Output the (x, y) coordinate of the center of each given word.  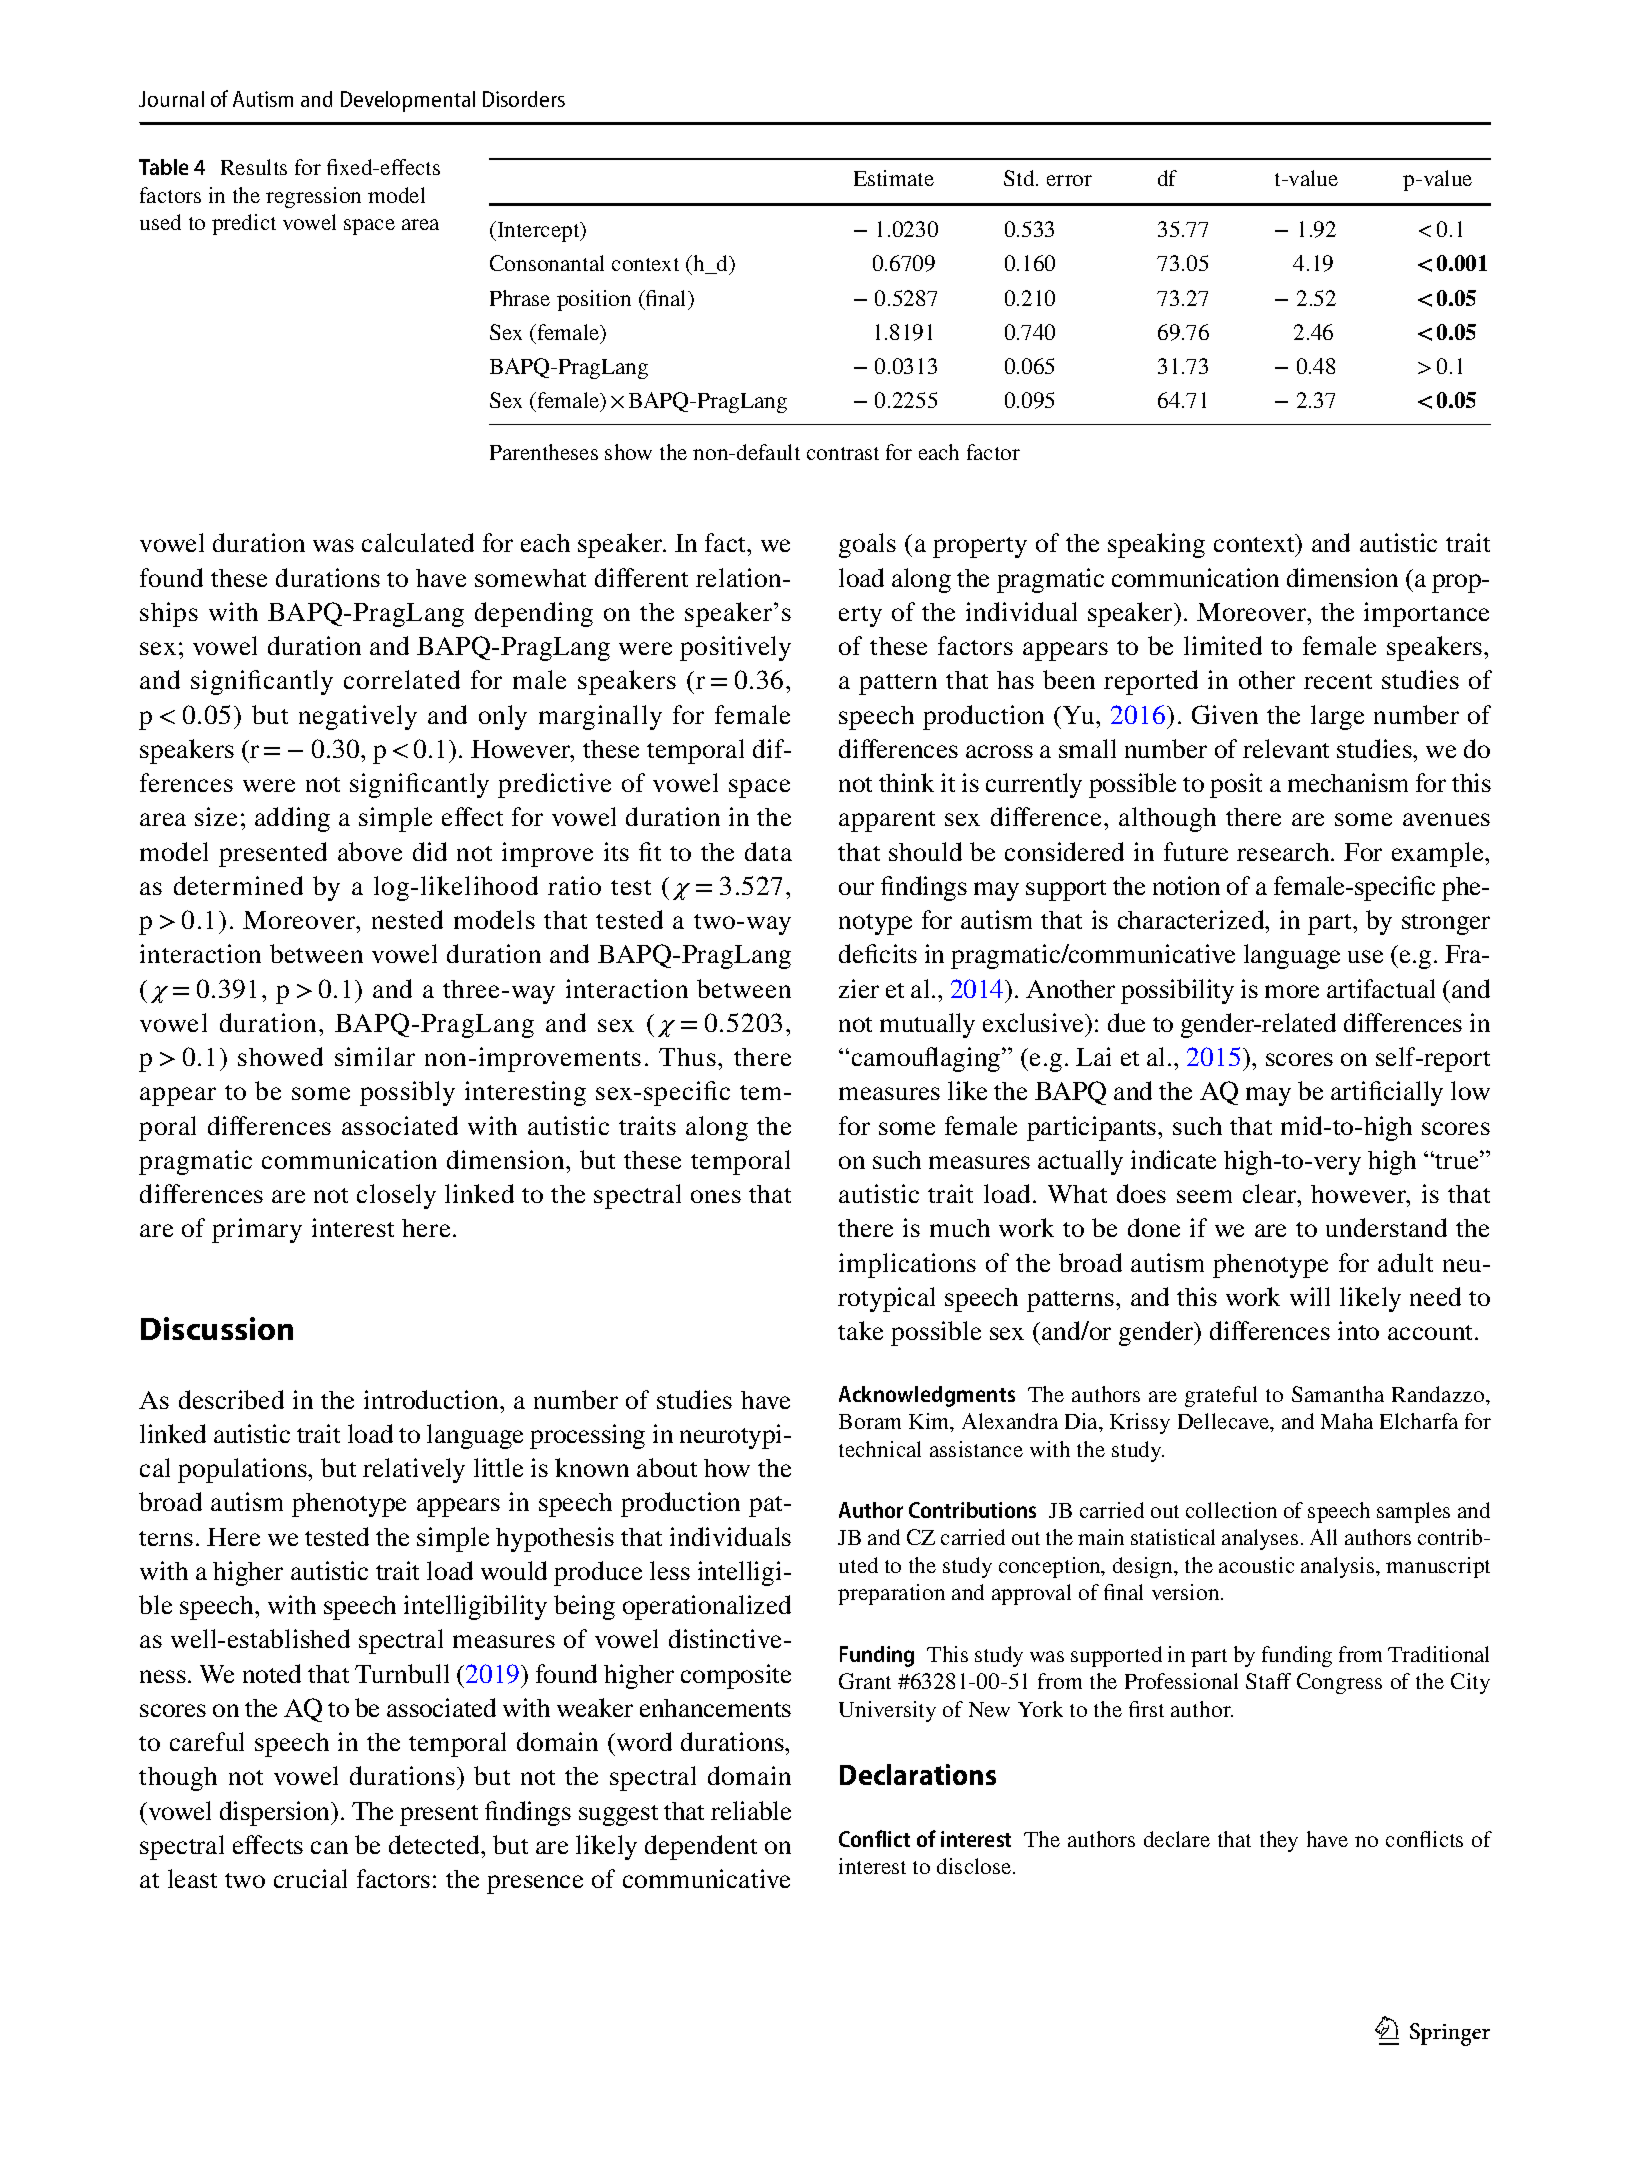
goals (867, 545)
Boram (870, 1421)
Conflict (874, 1838)
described (231, 1399)
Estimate (894, 178)
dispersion (276, 1813)
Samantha (1338, 1394)
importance (1426, 614)
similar (375, 1056)
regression (313, 197)
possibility (1177, 991)
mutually (927, 1025)
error (1069, 180)
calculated (418, 542)
